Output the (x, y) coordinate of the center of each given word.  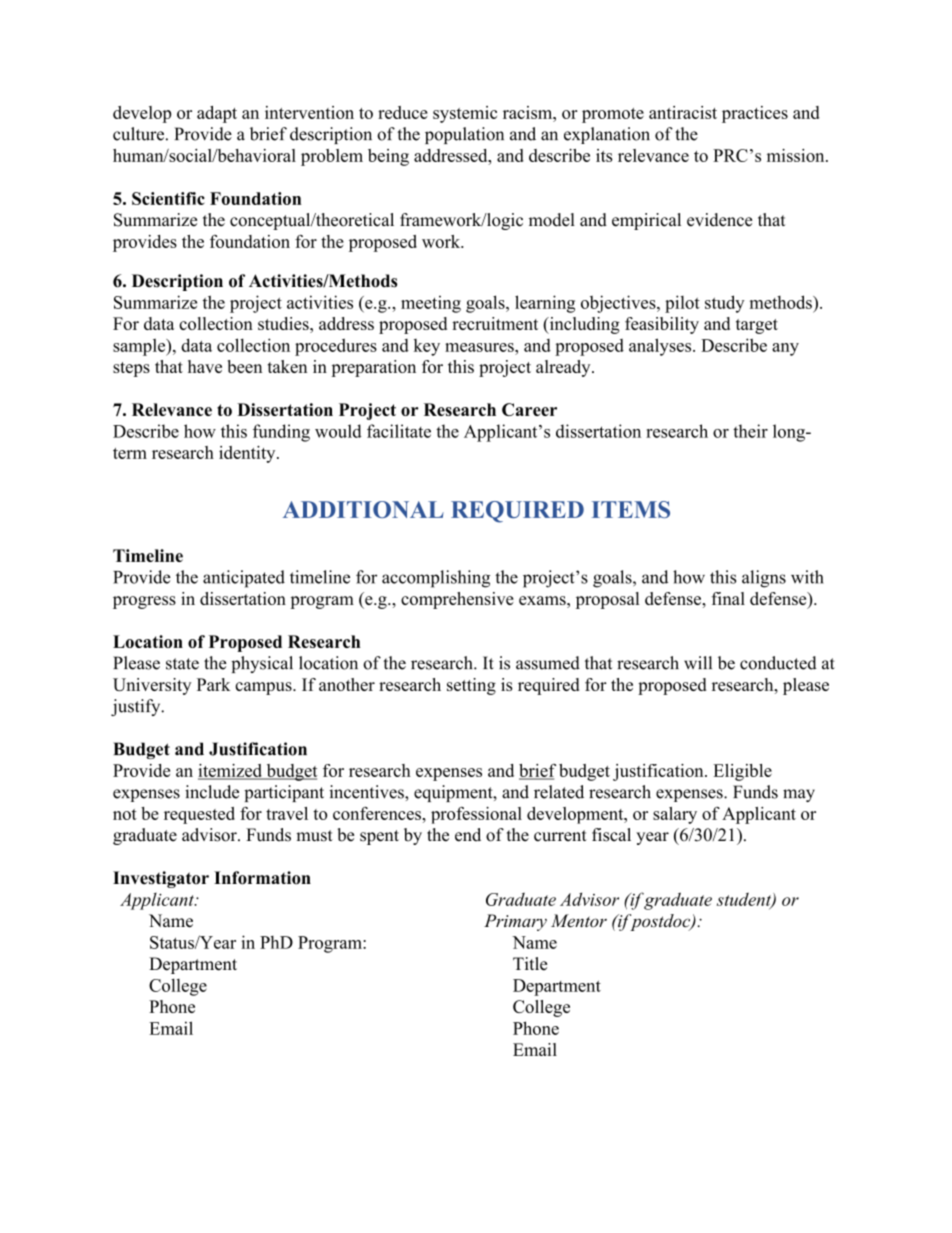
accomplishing (436, 579)
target (757, 326)
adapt (217, 114)
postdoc (660, 922)
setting (471, 686)
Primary (515, 922)
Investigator (161, 879)
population (464, 135)
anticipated (244, 579)
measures (480, 347)
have (205, 366)
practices (755, 114)
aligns (764, 579)
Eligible (742, 772)
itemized (231, 771)
